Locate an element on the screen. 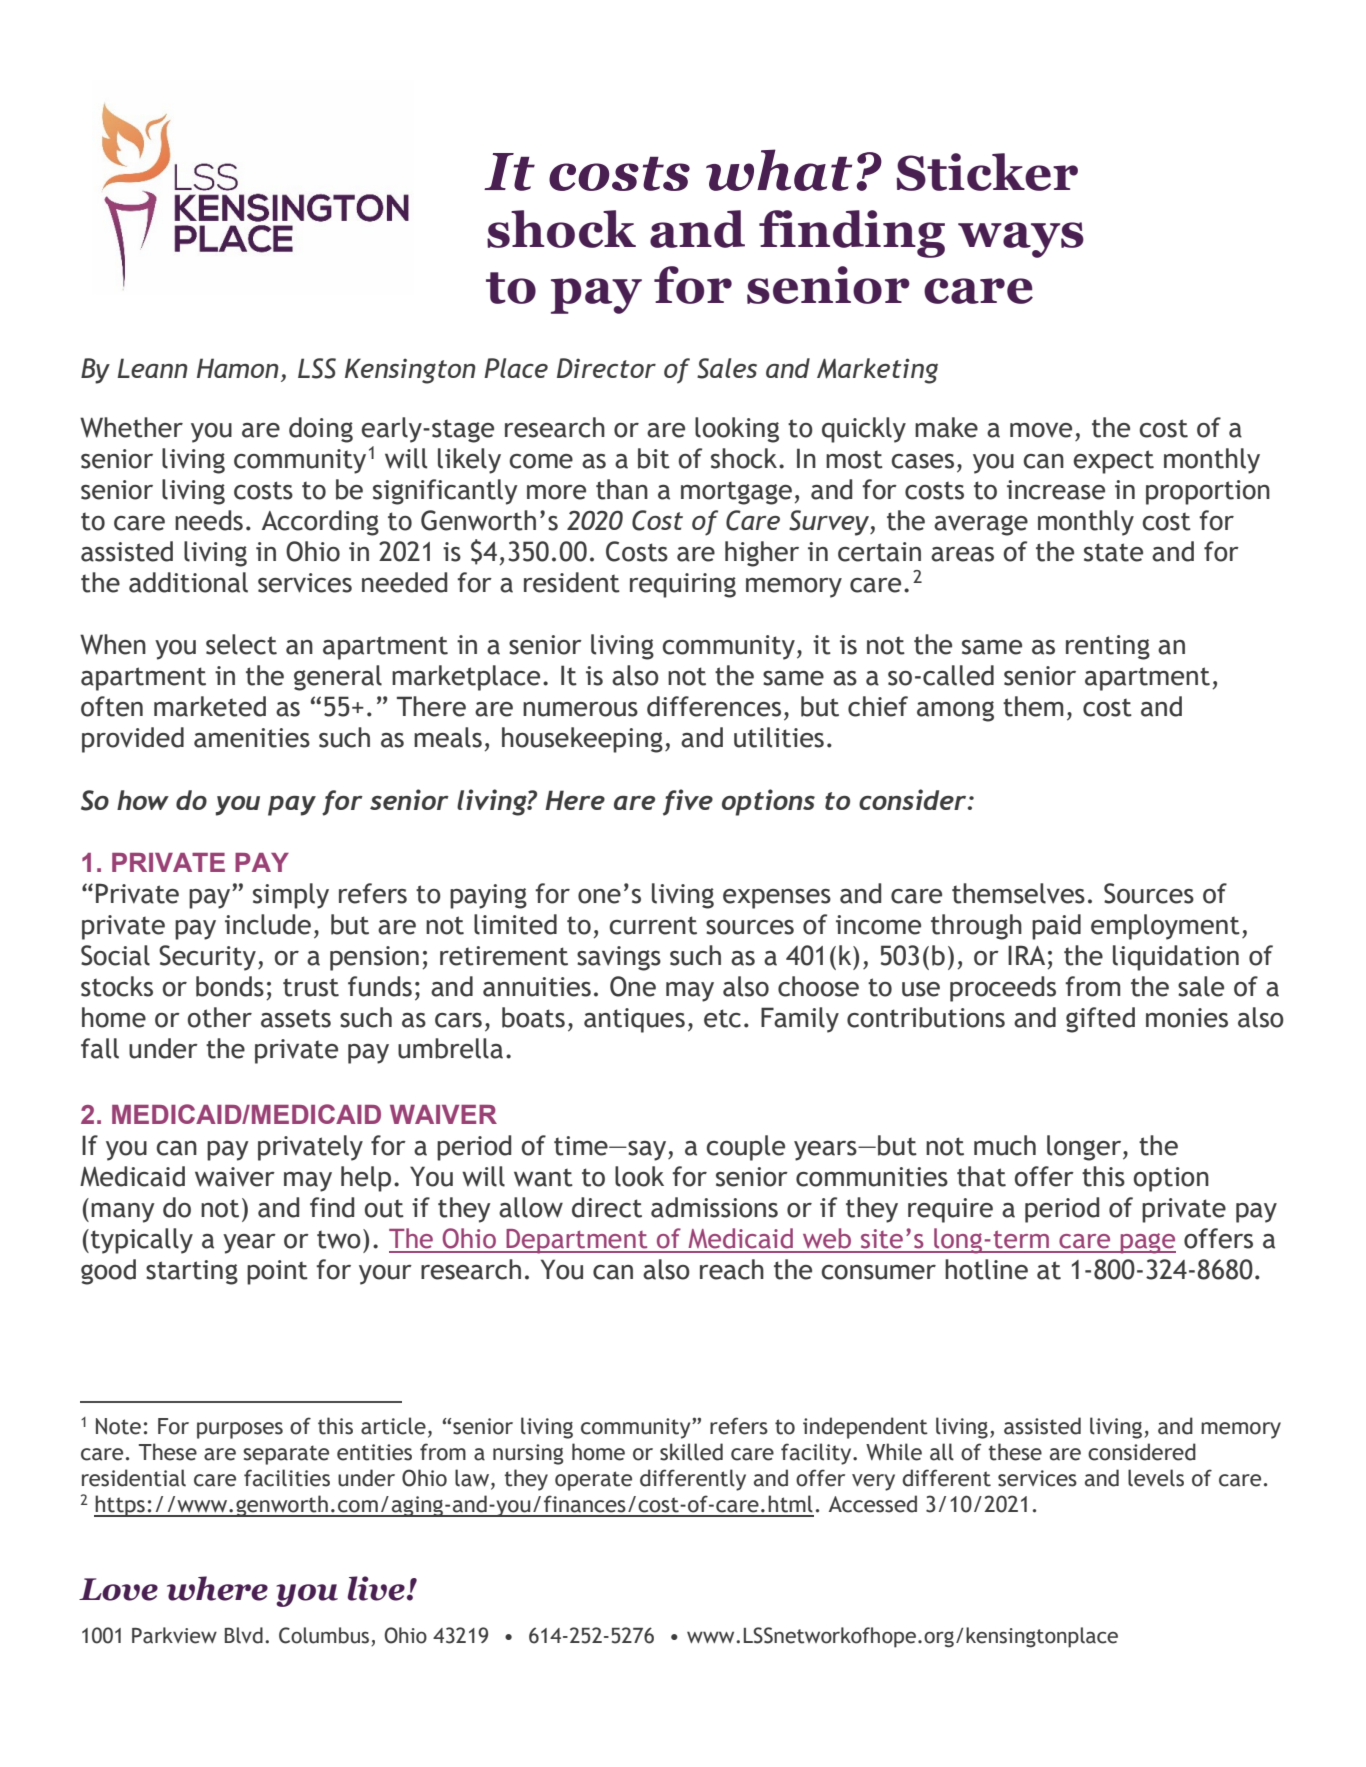  include is located at coordinates (268, 924).
